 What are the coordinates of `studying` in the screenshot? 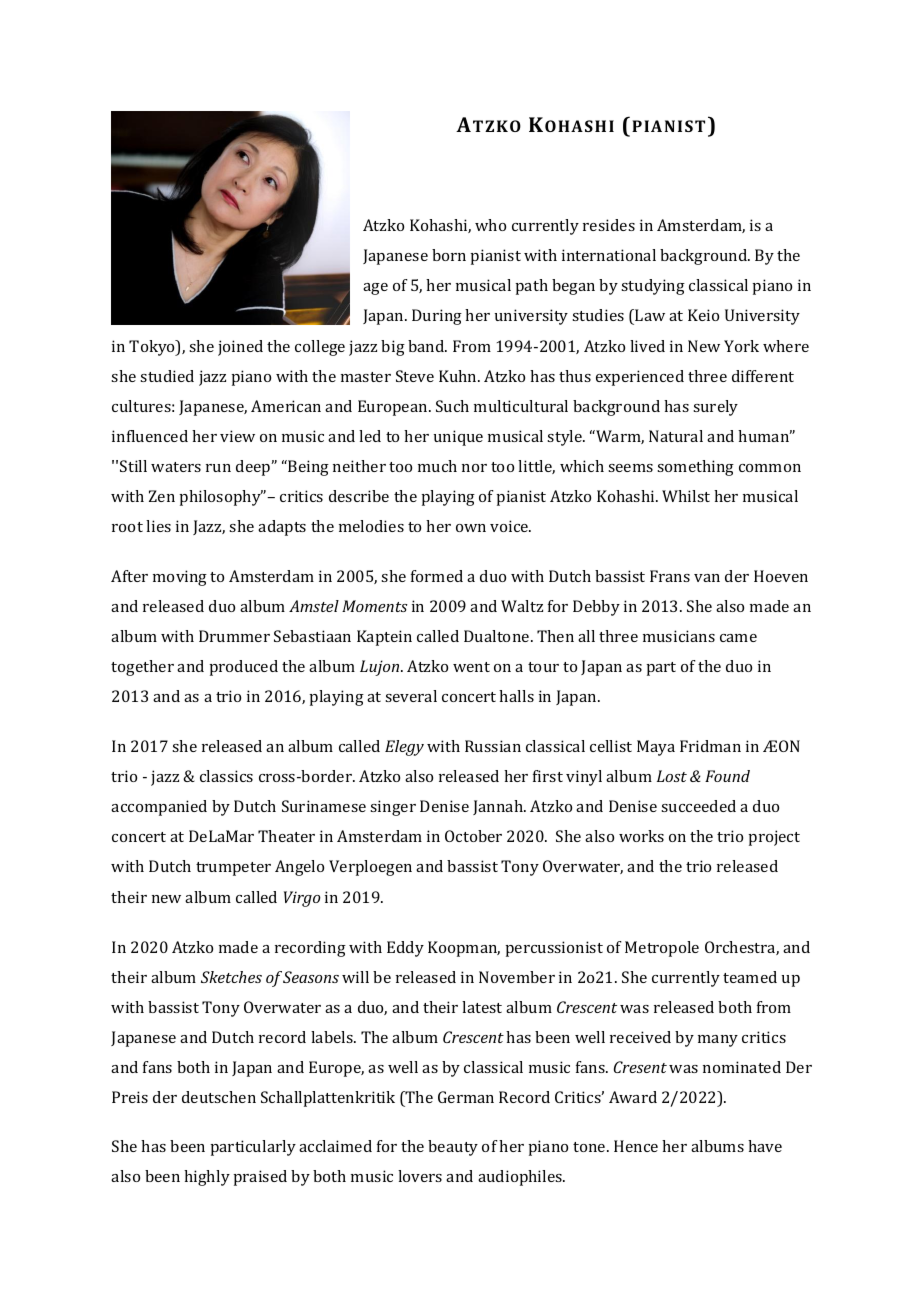 It's located at (653, 287).
